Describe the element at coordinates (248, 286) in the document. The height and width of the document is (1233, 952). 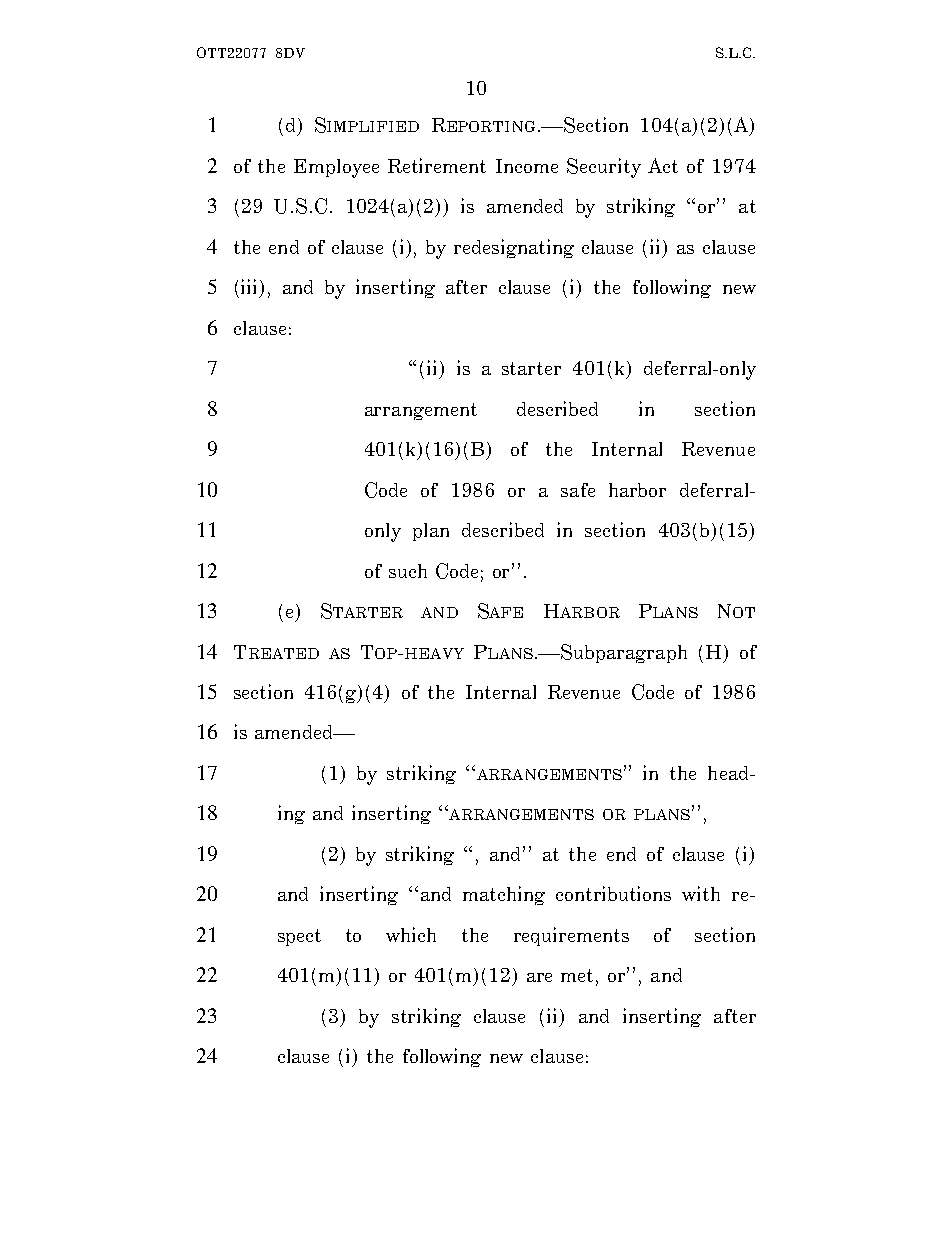
I see `iii` at that location.
